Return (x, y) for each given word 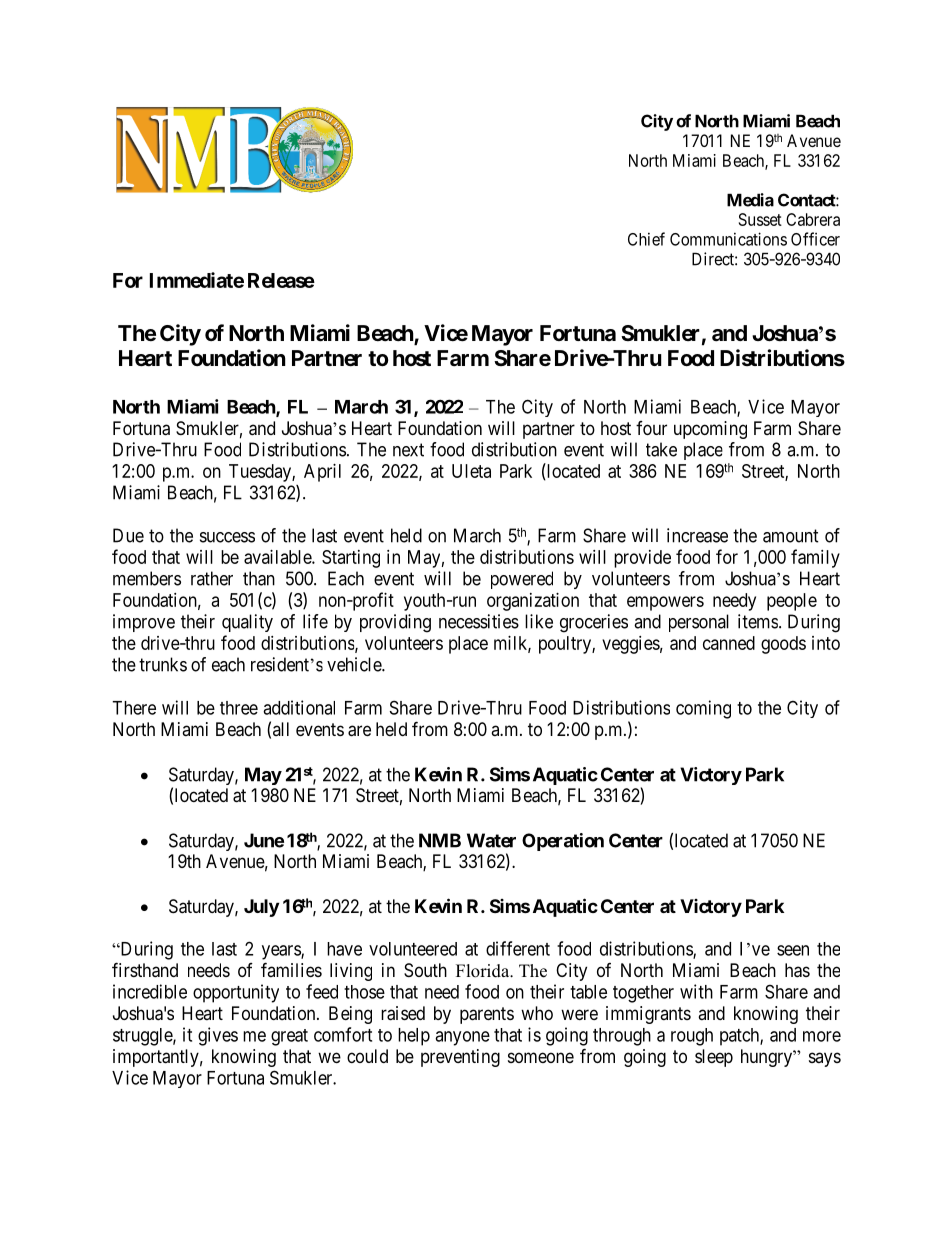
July (261, 908)
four (651, 428)
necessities (479, 621)
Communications (728, 239)
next (408, 450)
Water (491, 840)
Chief (646, 239)
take (661, 449)
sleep (714, 1058)
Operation (563, 842)
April (322, 473)
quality (247, 623)
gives (218, 1036)
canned (729, 643)
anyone (462, 1038)
